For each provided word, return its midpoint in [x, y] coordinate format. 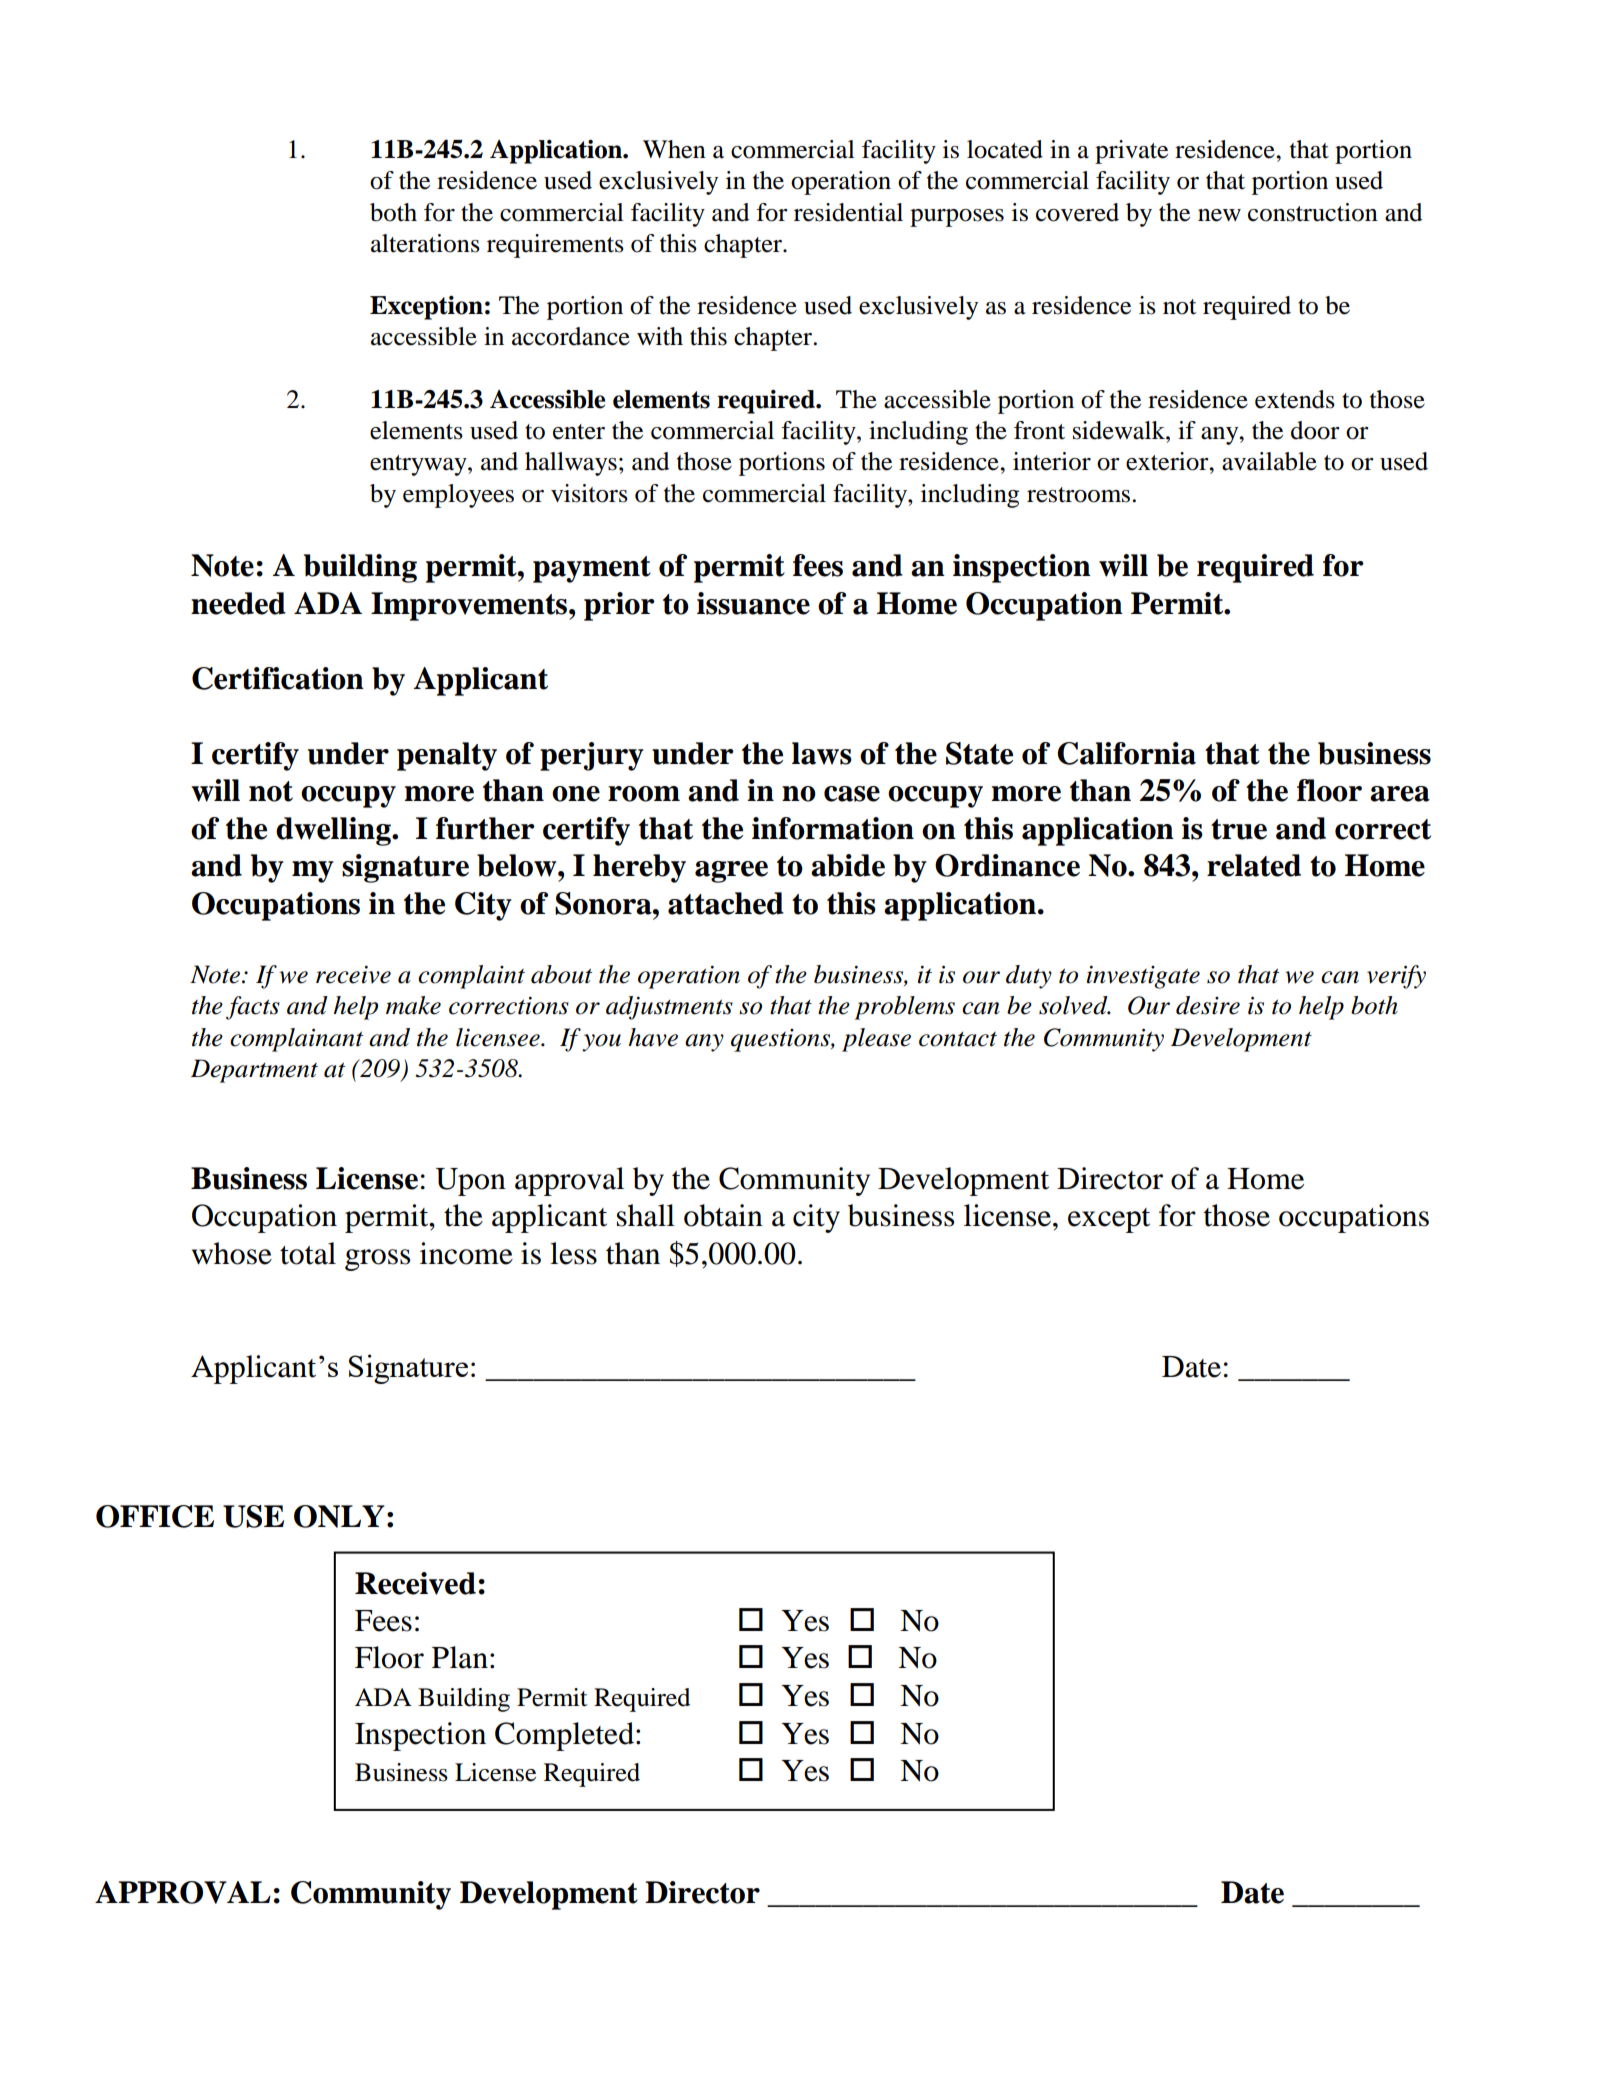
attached [726, 903]
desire [1208, 1005]
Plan [460, 1657]
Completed [564, 1736]
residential [848, 212]
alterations [425, 243]
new [1219, 215]
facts [253, 1008]
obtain [723, 1215]
